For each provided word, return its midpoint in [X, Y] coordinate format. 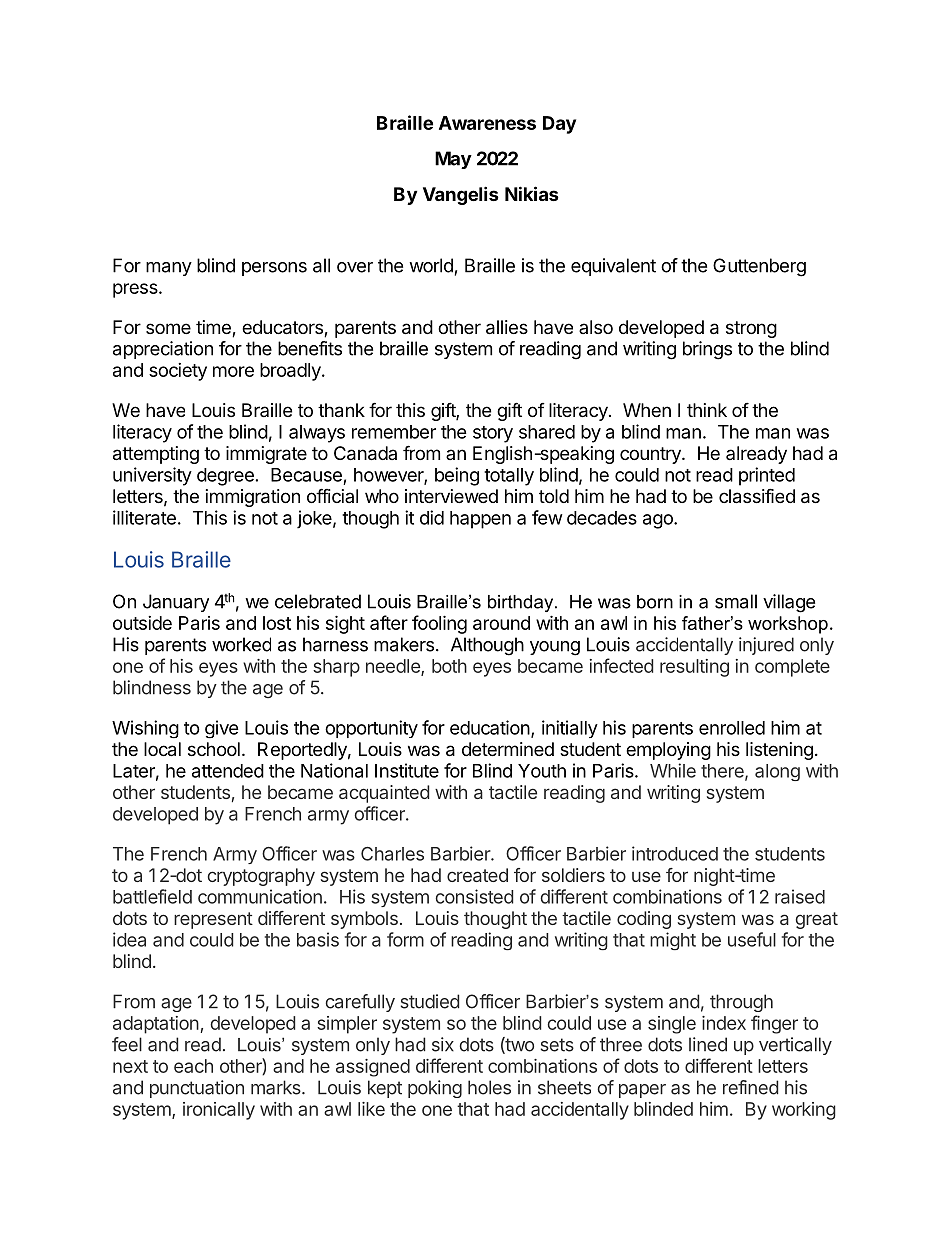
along [777, 772]
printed [767, 476]
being [457, 476]
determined [508, 749]
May [453, 160]
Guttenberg [759, 267]
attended [228, 771]
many [169, 269]
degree [225, 477]
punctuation [197, 1089]
